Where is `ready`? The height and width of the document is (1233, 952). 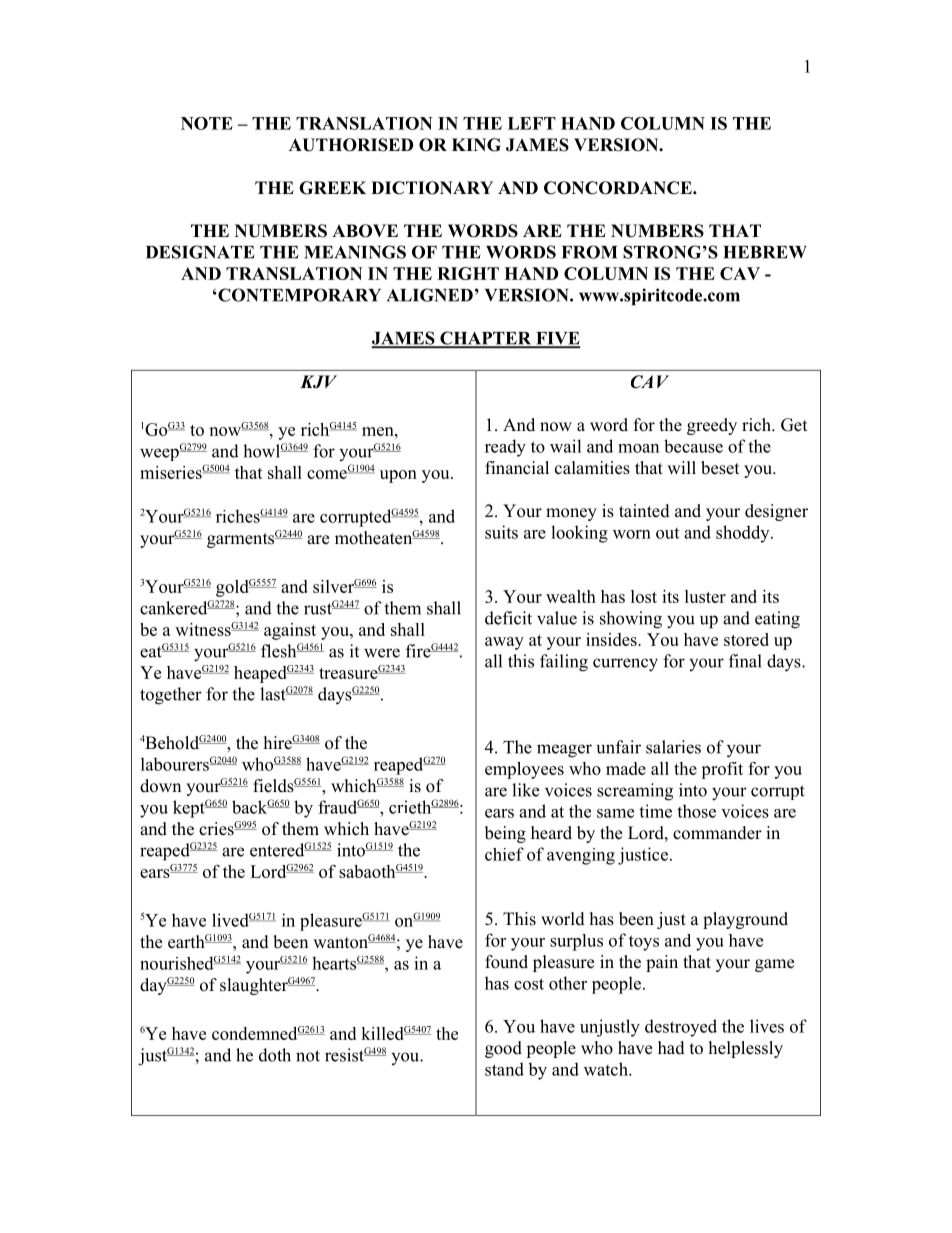 ready is located at coordinates (505, 448).
